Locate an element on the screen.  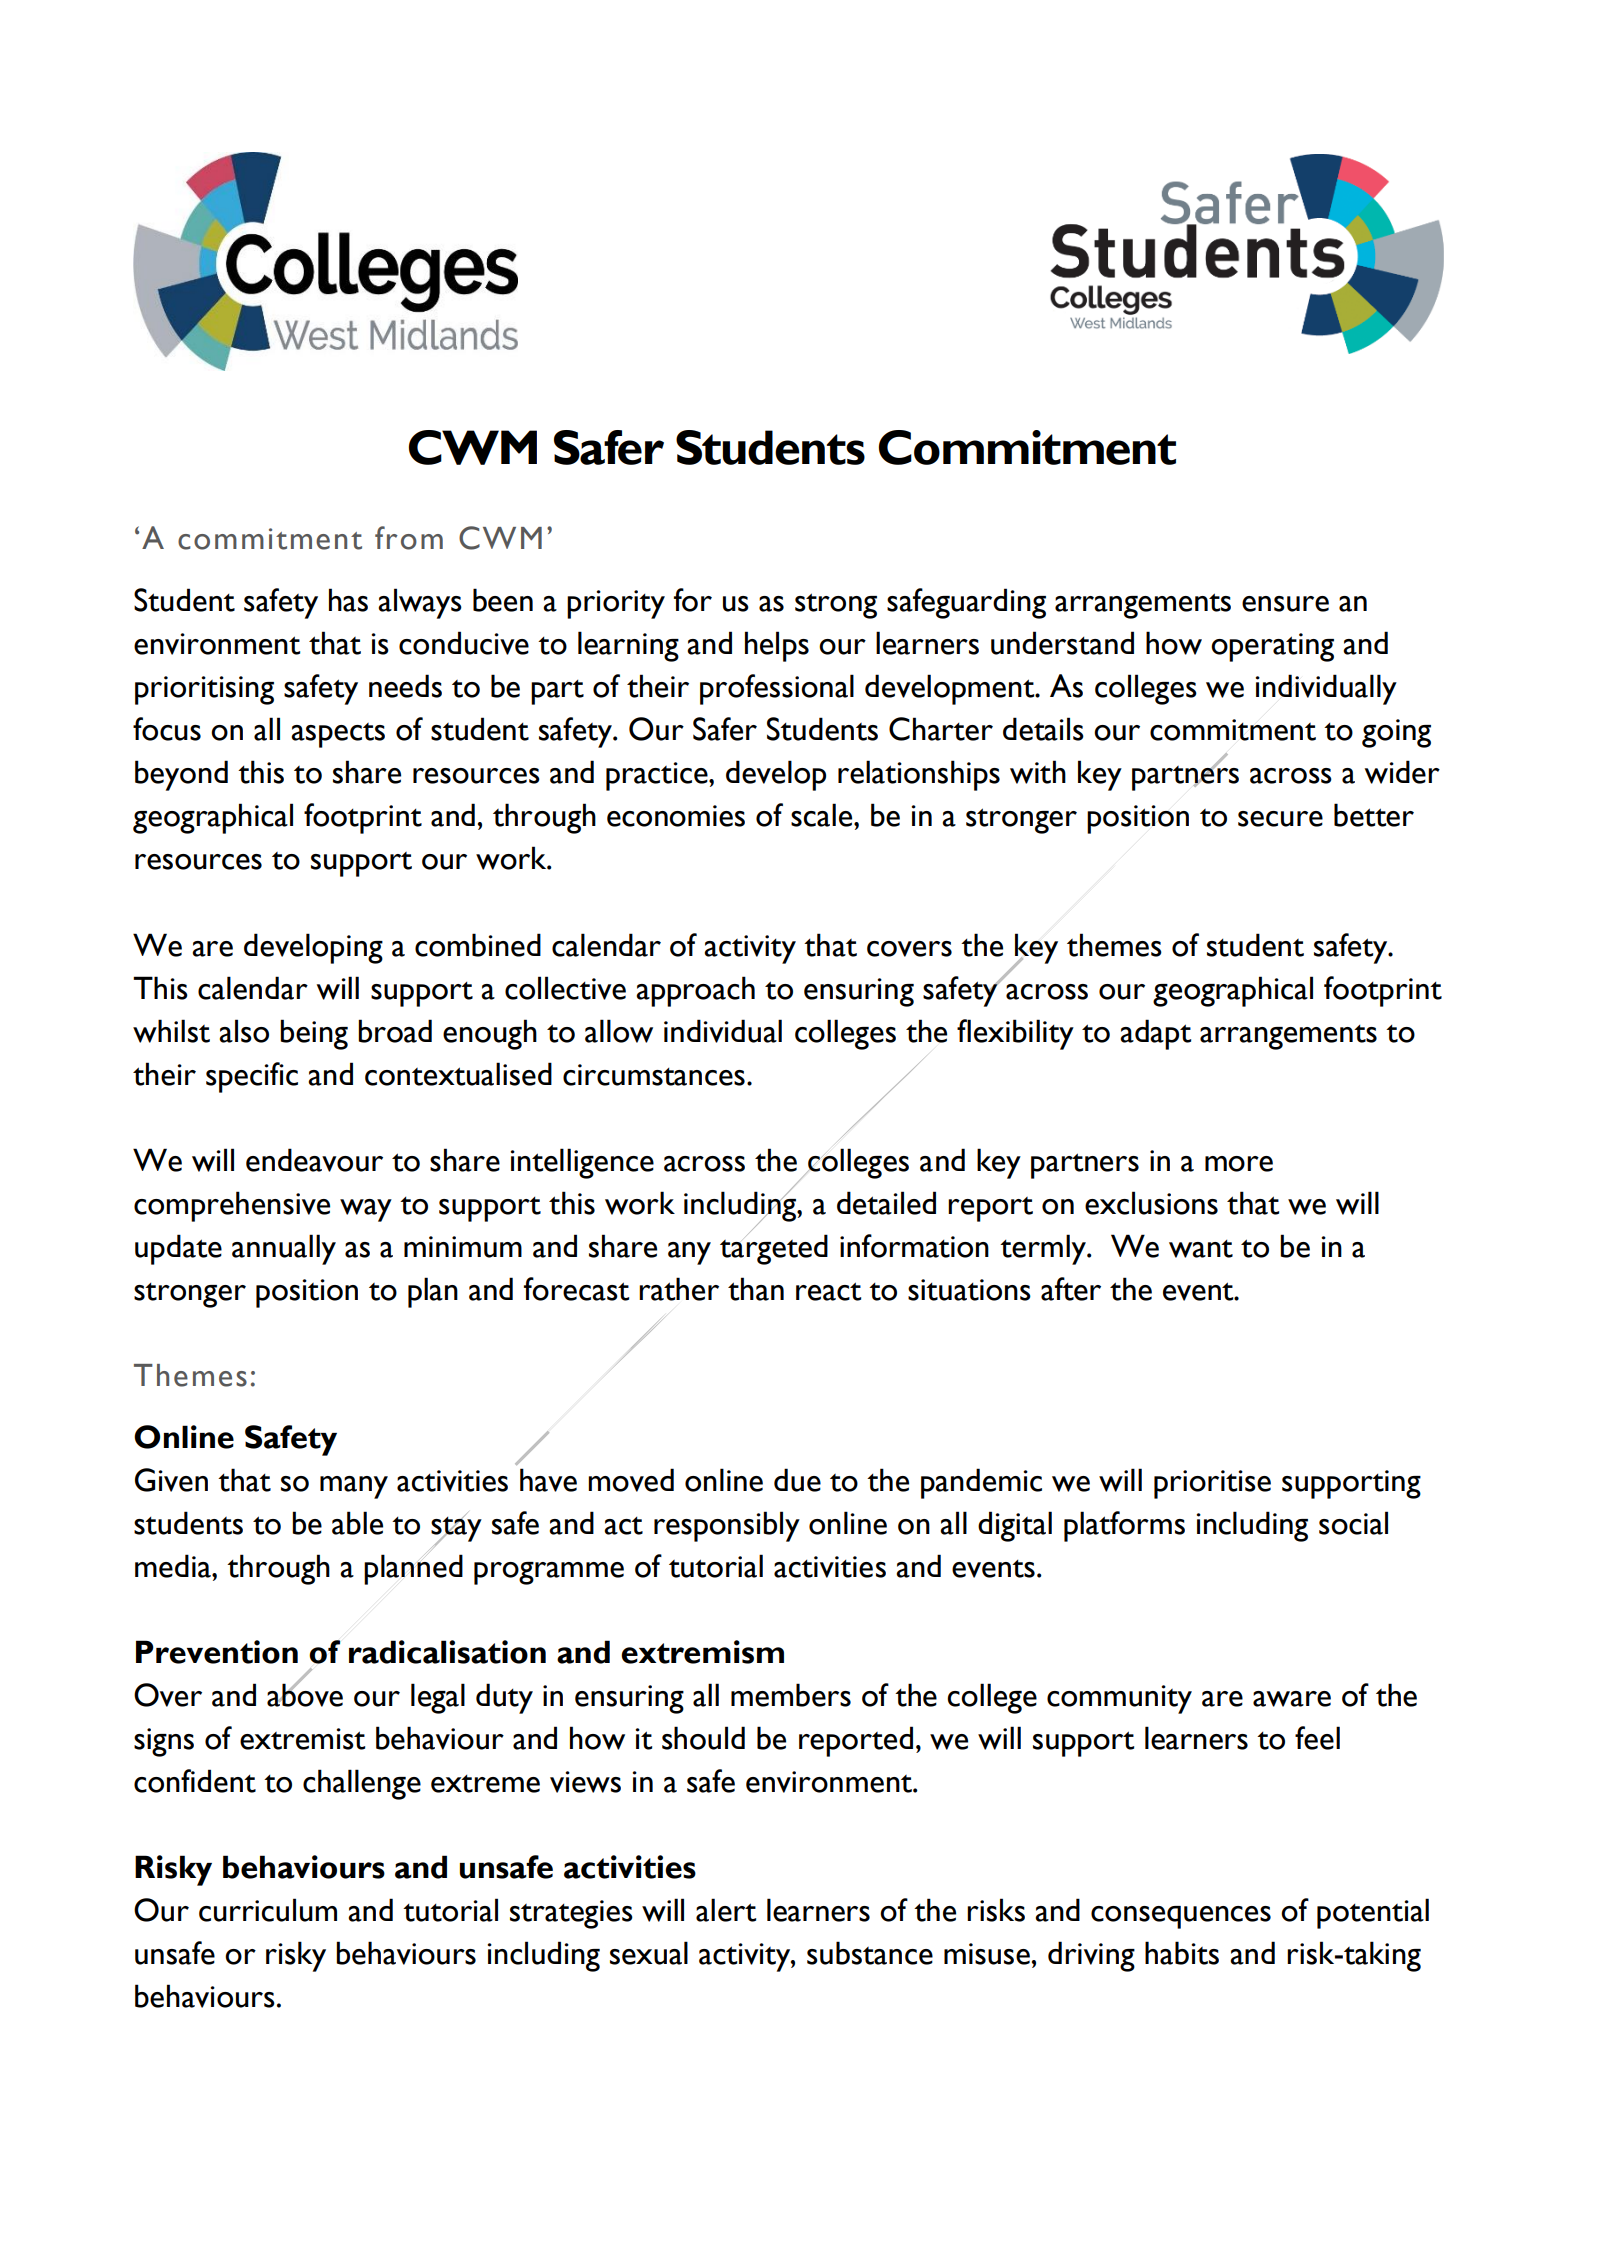
being is located at coordinates (314, 1034).
